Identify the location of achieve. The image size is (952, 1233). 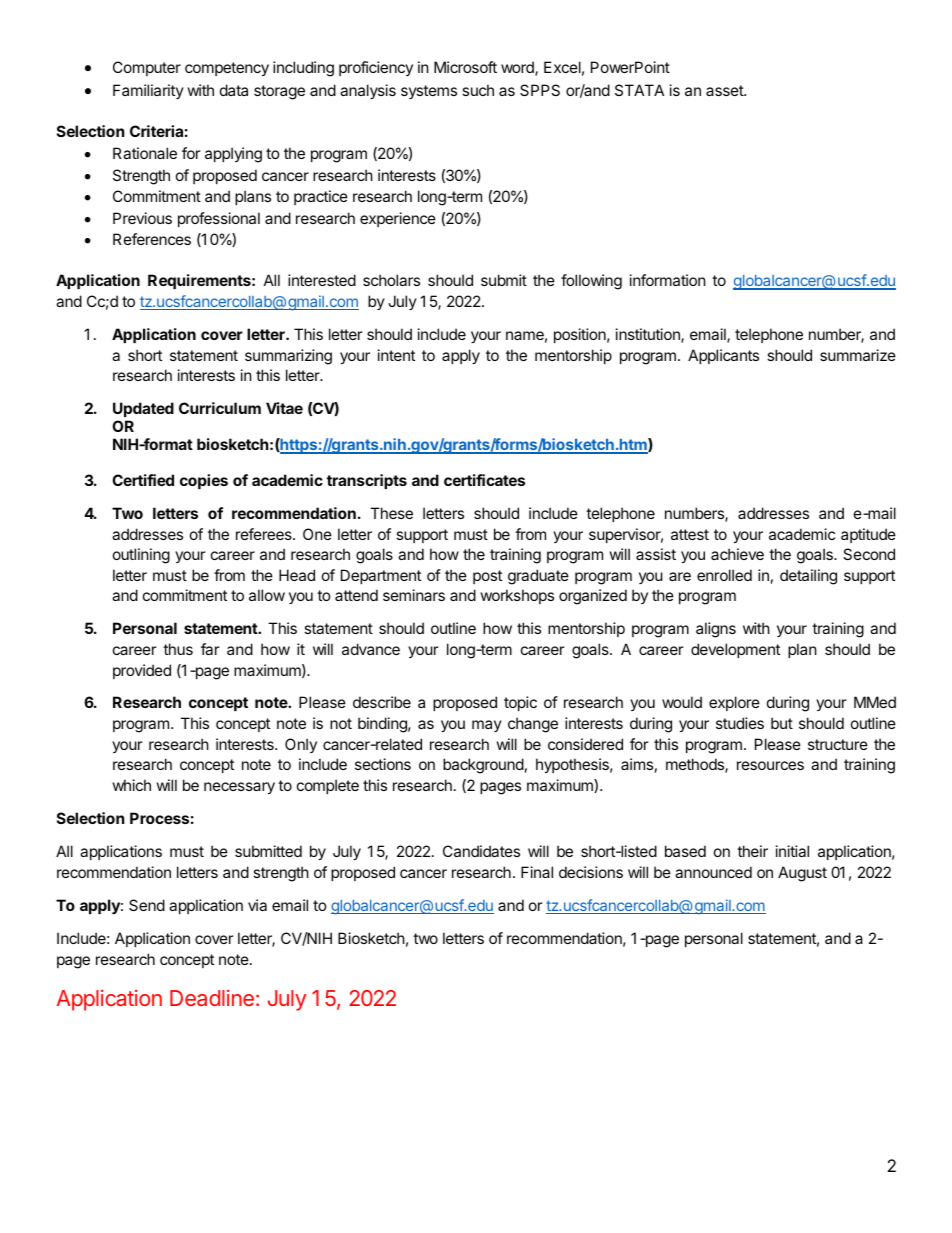
(737, 554).
